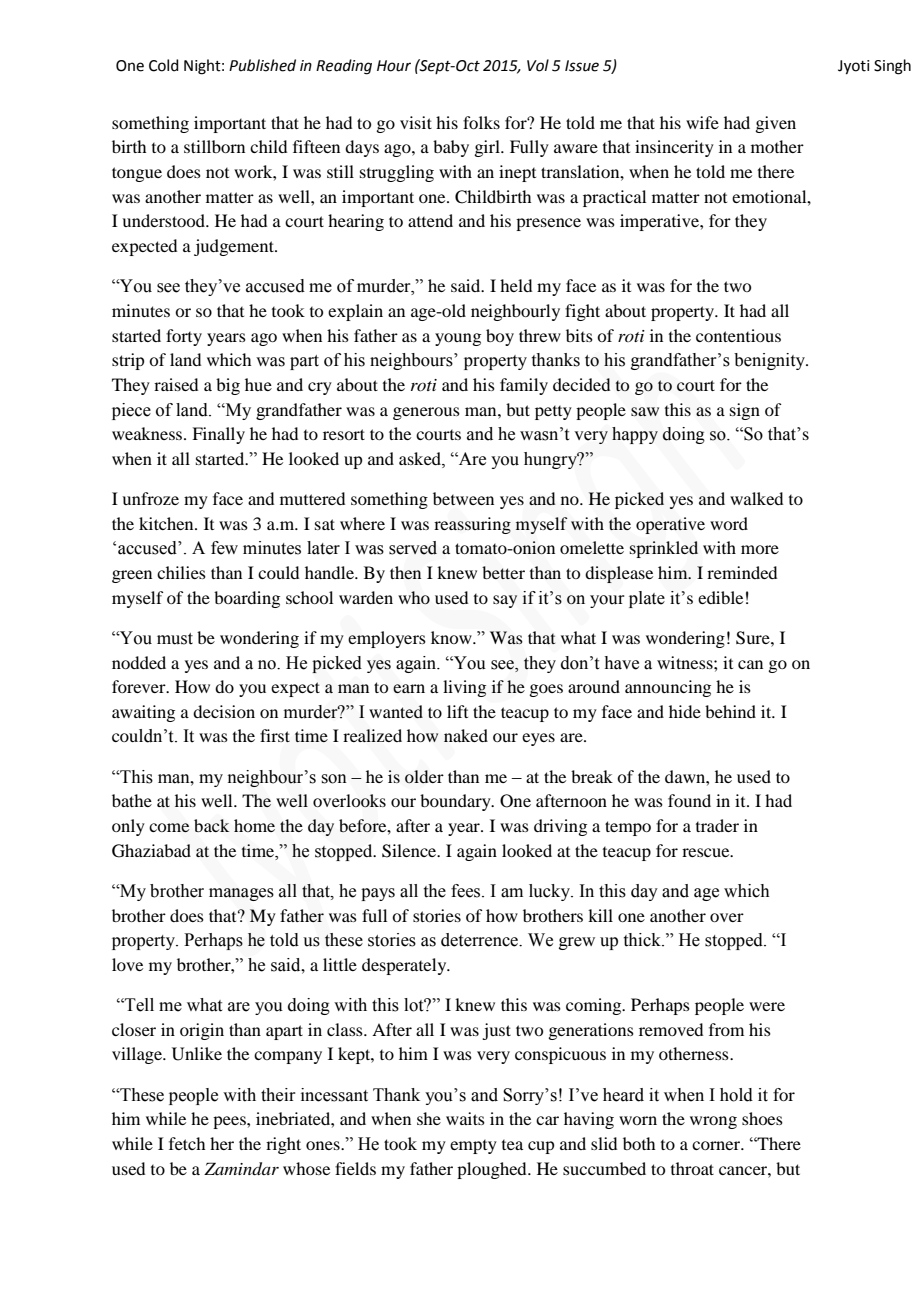 This page has height=1308, width=924. Describe the element at coordinates (505, 601) in the page. I see `say` at that location.
